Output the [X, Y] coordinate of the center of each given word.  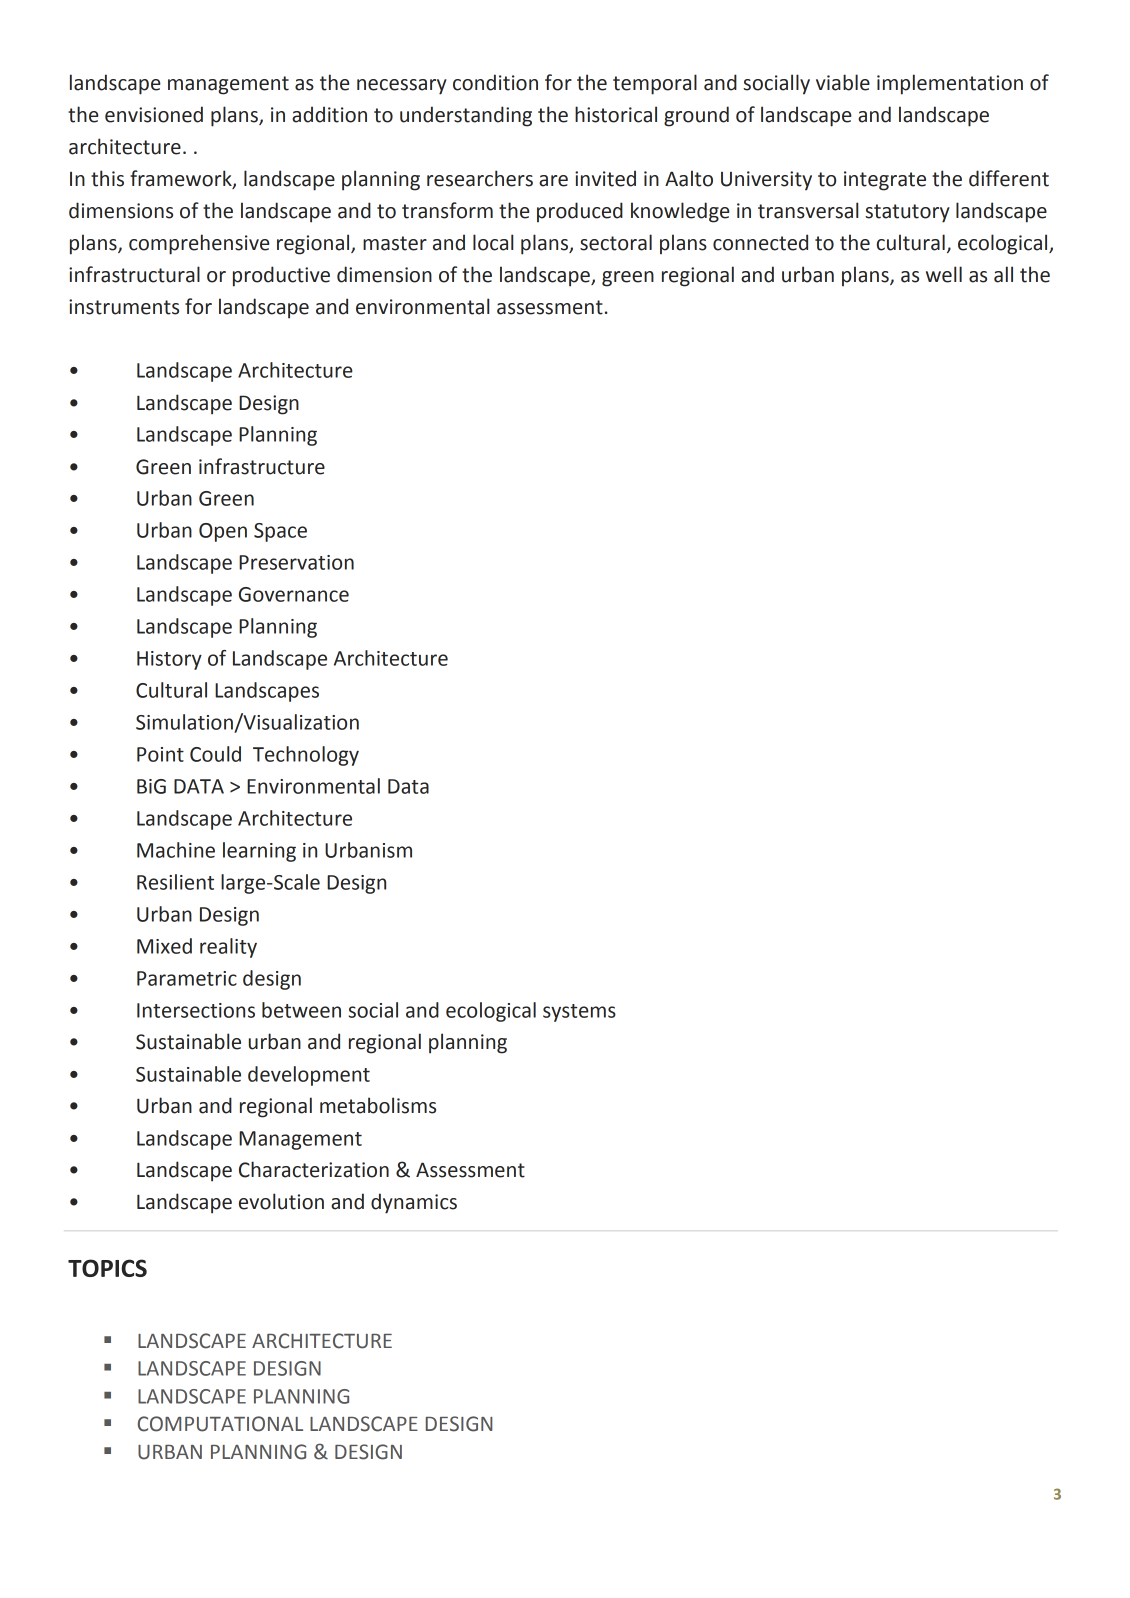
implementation [950, 84]
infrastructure [262, 466]
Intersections [196, 1010]
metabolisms [378, 1105]
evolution [281, 1201]
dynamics [414, 1203]
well [944, 274]
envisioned [154, 114]
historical [616, 114]
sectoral [616, 242]
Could [215, 754]
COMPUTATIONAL [220, 1424]
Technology [306, 756]
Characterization [314, 1169]
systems [579, 1013]
